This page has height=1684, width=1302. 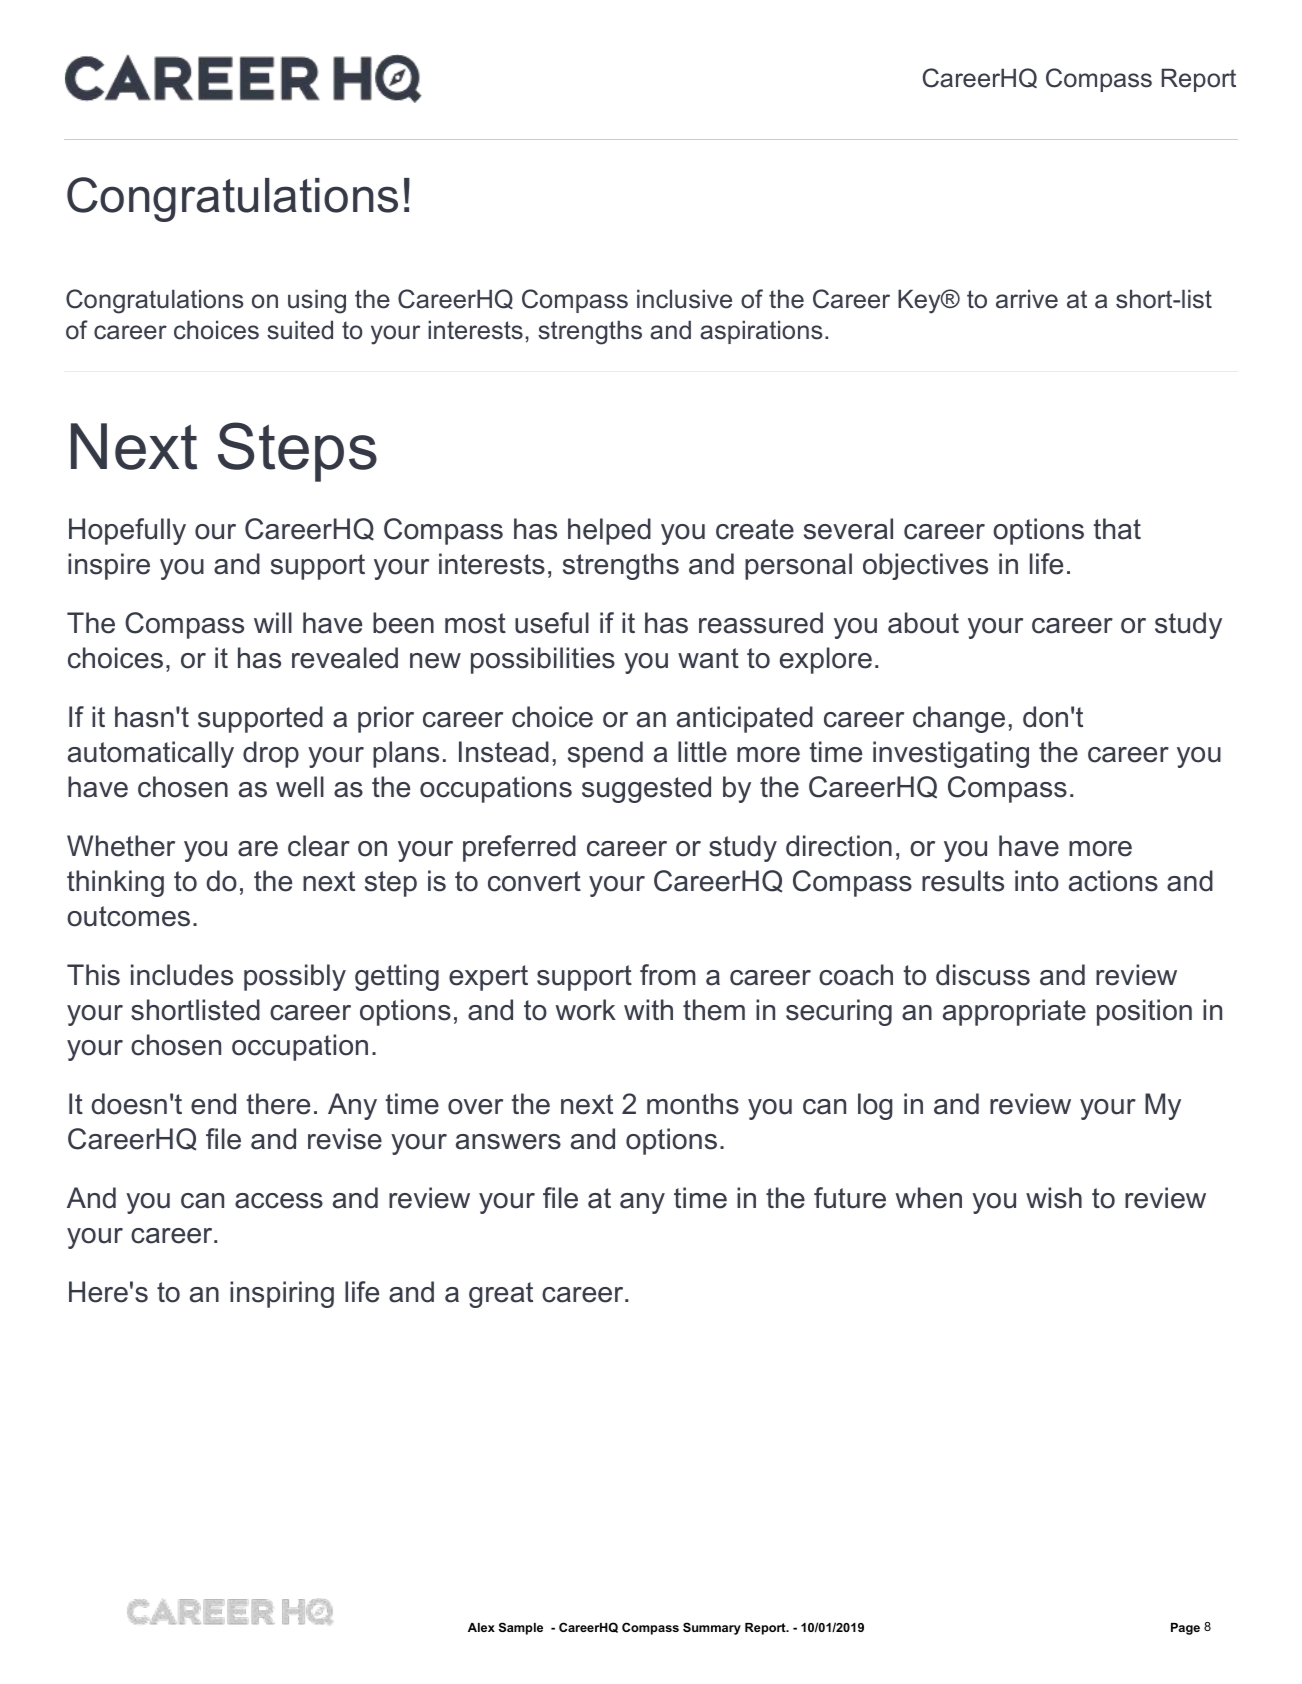 What do you see at coordinates (1027, 299) in the page?
I see `arrive` at bounding box center [1027, 299].
